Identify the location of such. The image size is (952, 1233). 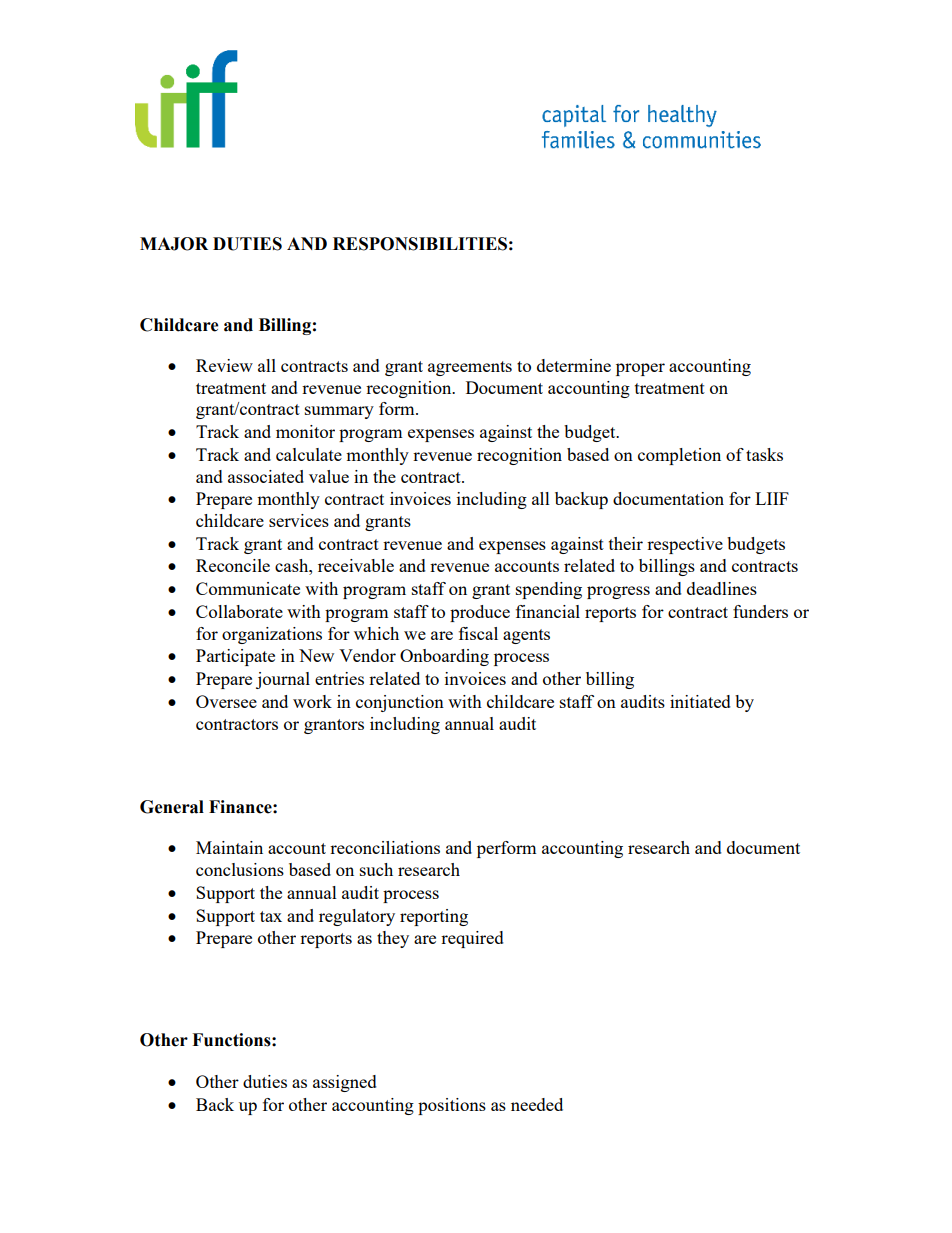
(376, 869).
